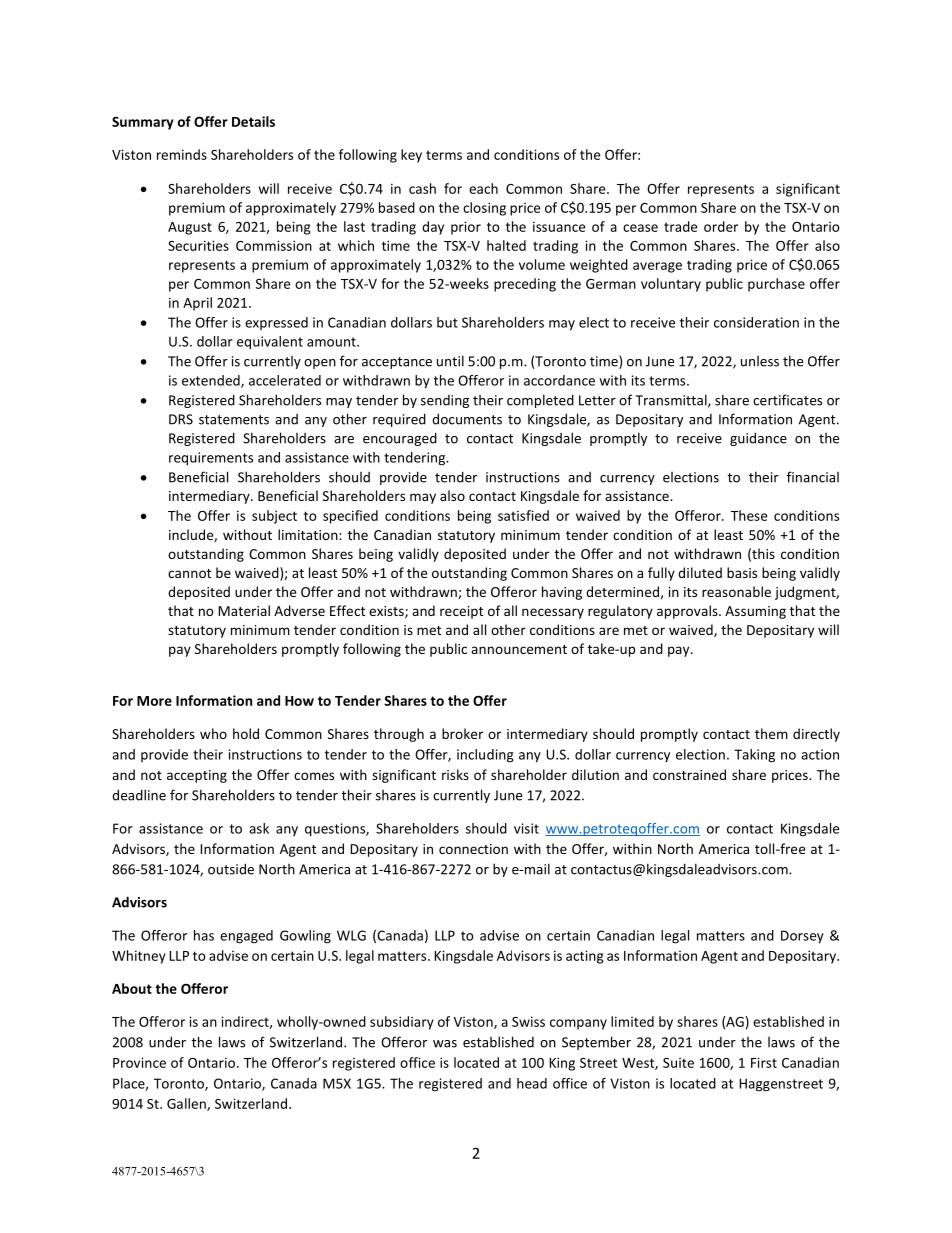 This image has width=952, height=1233. What do you see at coordinates (461, 612) in the image?
I see `receipt` at bounding box center [461, 612].
